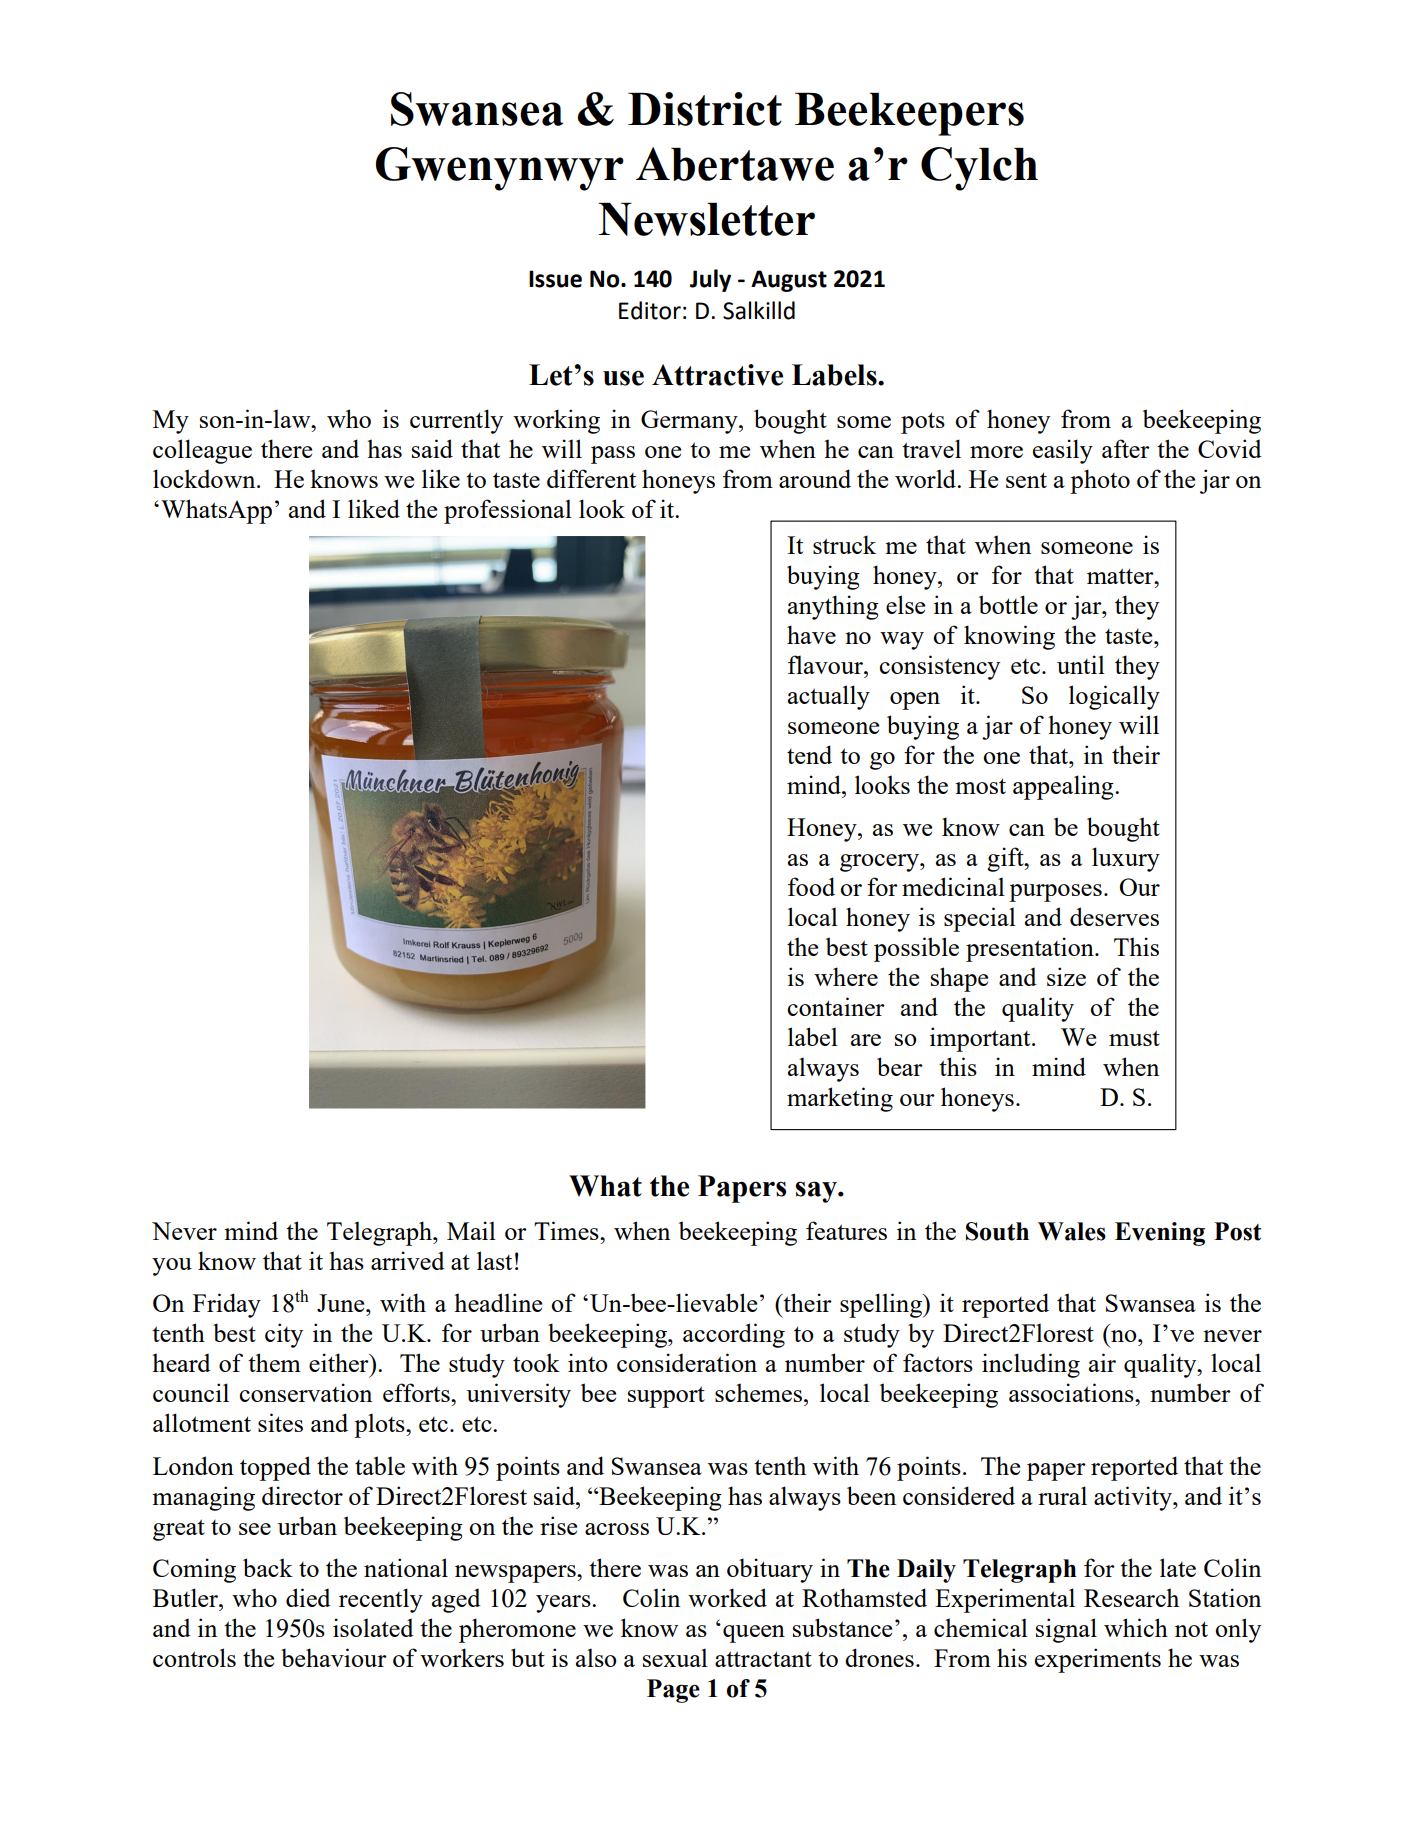 This screenshot has height=1830, width=1414. What do you see at coordinates (909, 114) in the screenshot?
I see `Beekeepers` at bounding box center [909, 114].
